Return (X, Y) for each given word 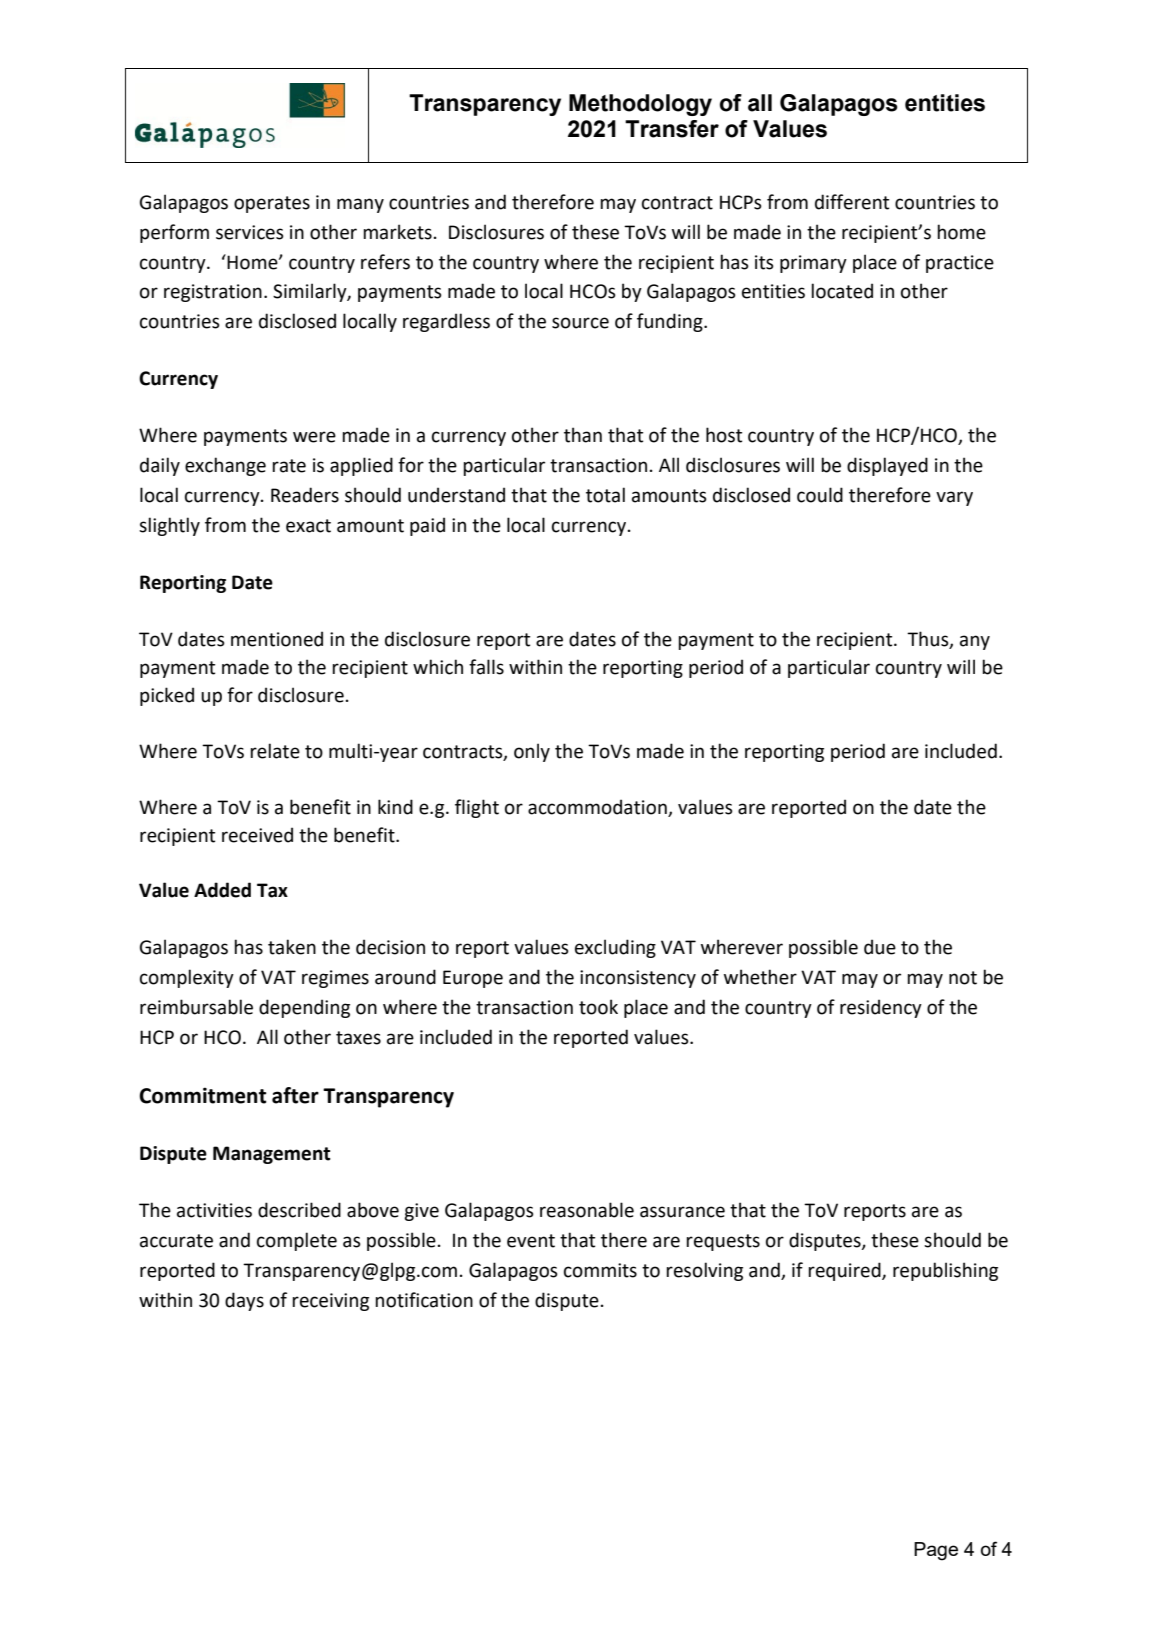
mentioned (277, 639)
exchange (225, 466)
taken (292, 947)
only (532, 752)
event (531, 1241)
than (583, 435)
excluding (615, 948)
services (250, 232)
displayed (887, 466)
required (845, 1271)
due (880, 947)
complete (297, 1241)
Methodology (640, 105)
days (244, 1301)
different (852, 202)
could (820, 495)
